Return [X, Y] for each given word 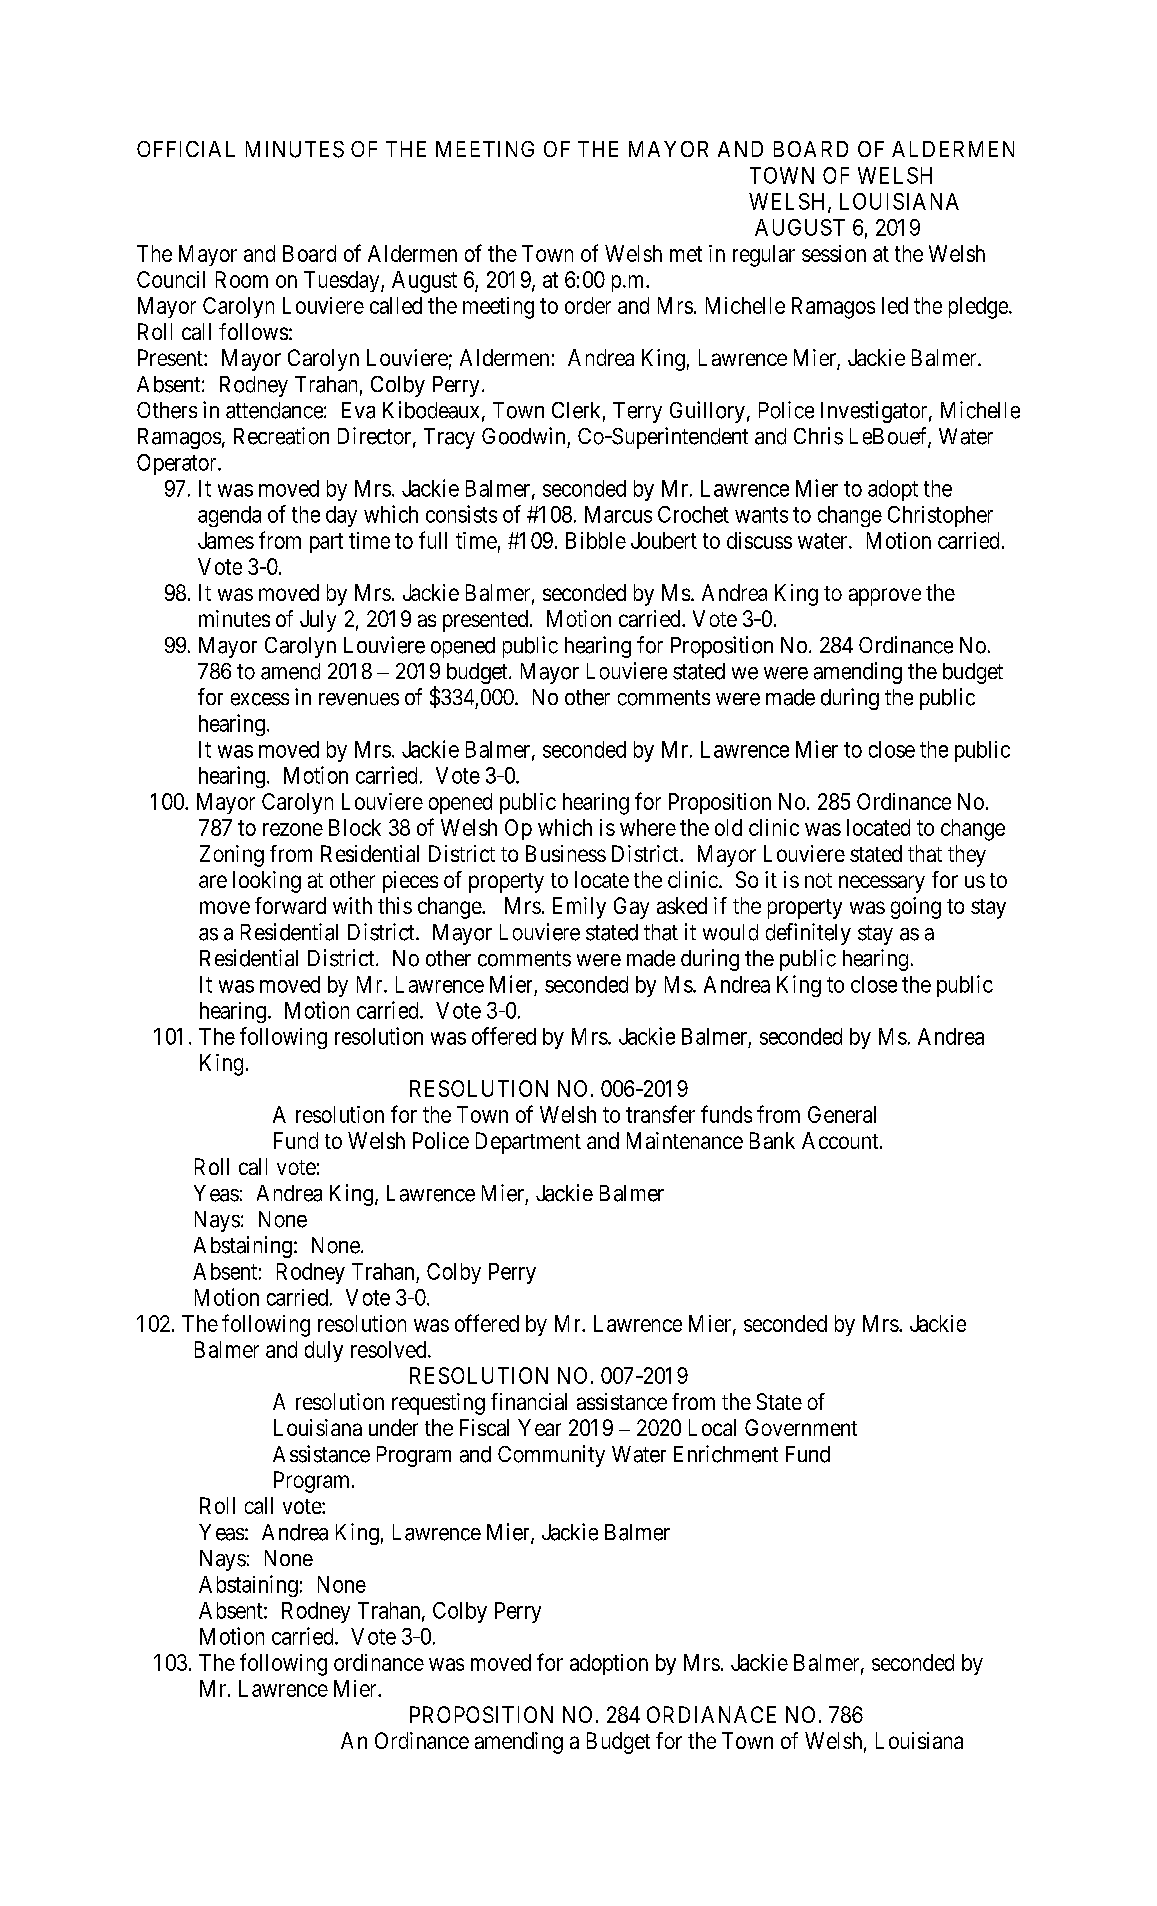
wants [761, 515]
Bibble [596, 540]
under [393, 1427]
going [916, 908]
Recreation [281, 436]
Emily [579, 908]
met [686, 254]
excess [260, 699]
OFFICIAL [186, 149]
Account [841, 1140]
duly [324, 1351]
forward [290, 905]
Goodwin [523, 436]
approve [885, 597]
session [834, 253]
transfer [660, 1114]
